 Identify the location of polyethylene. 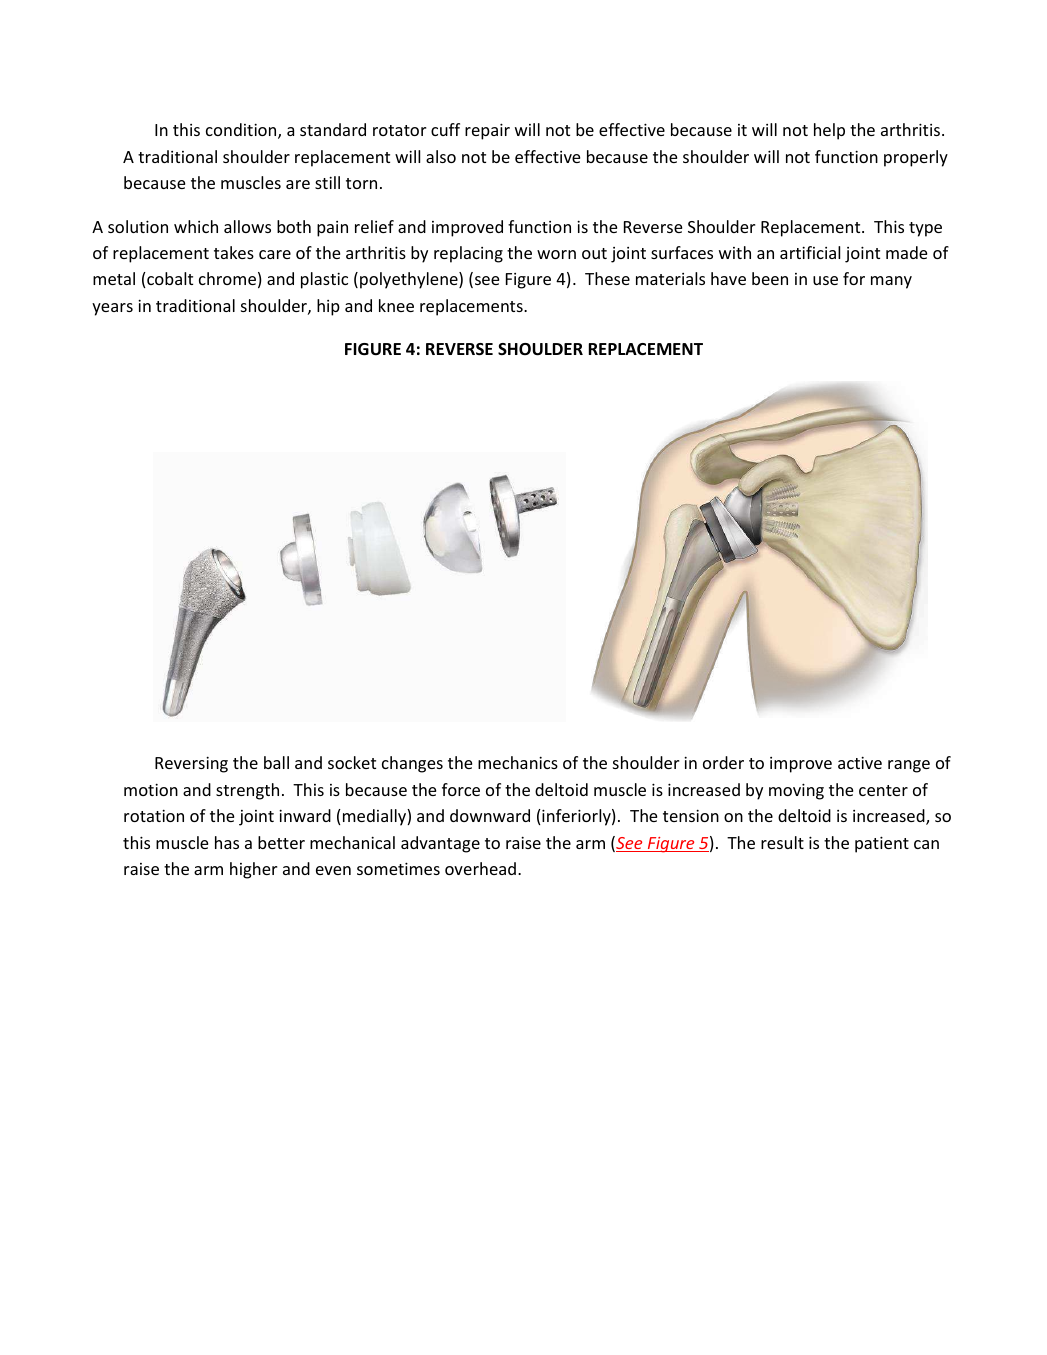
(410, 280).
